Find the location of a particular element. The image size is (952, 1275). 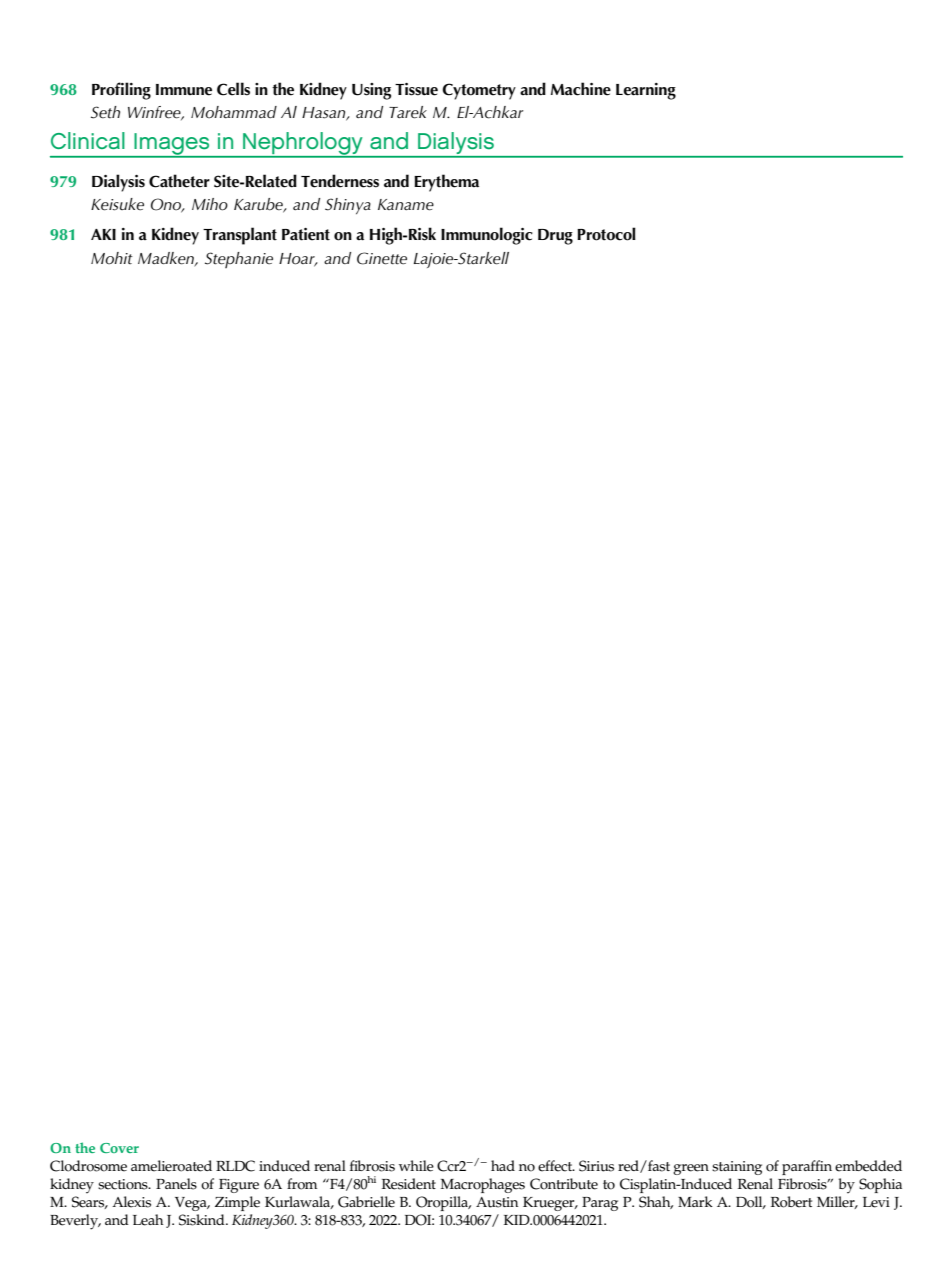

Protocol is located at coordinates (606, 234).
